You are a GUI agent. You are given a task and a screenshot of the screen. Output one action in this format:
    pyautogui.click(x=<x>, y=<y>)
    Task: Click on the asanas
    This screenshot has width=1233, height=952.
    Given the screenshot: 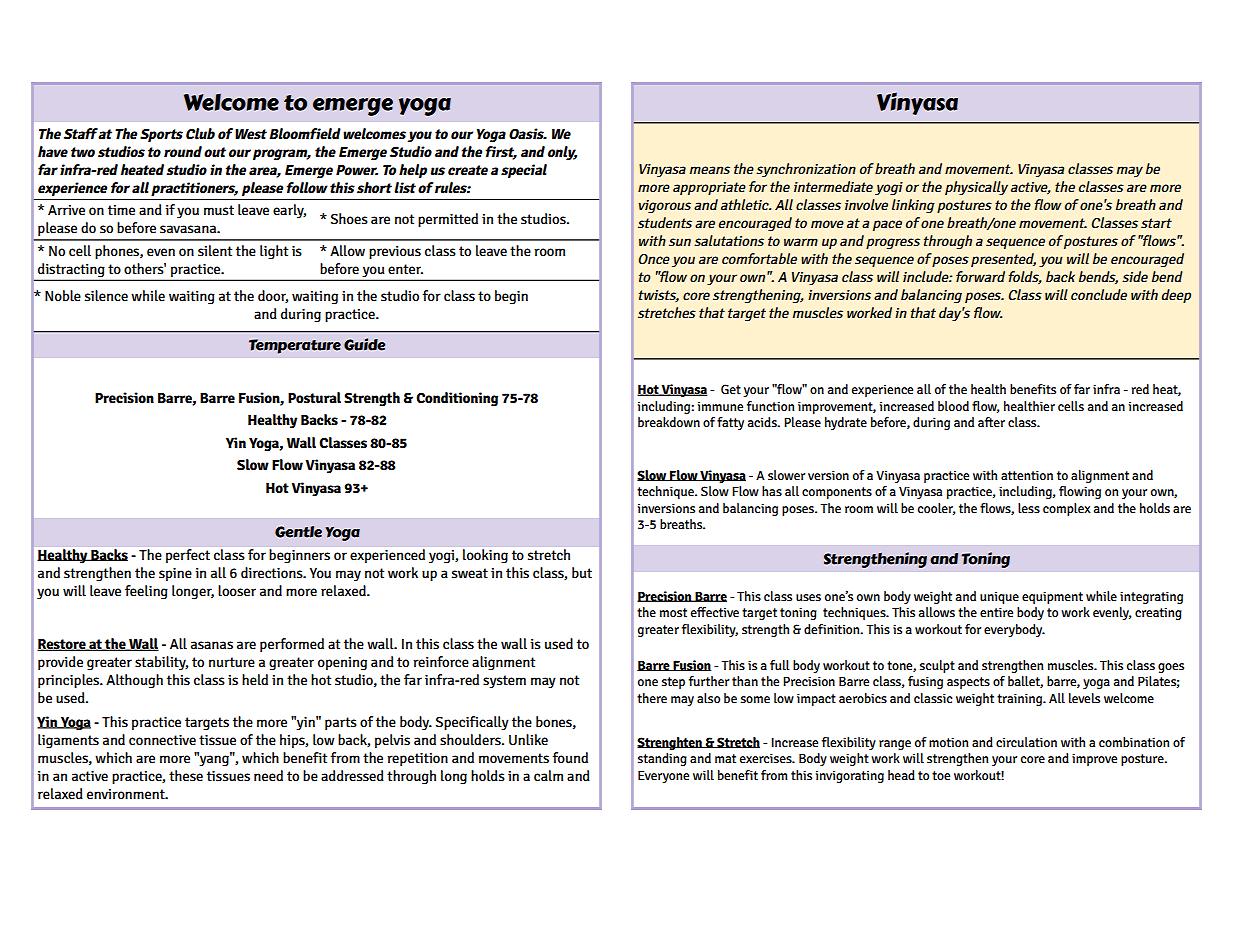 What is the action you would take?
    pyautogui.click(x=212, y=645)
